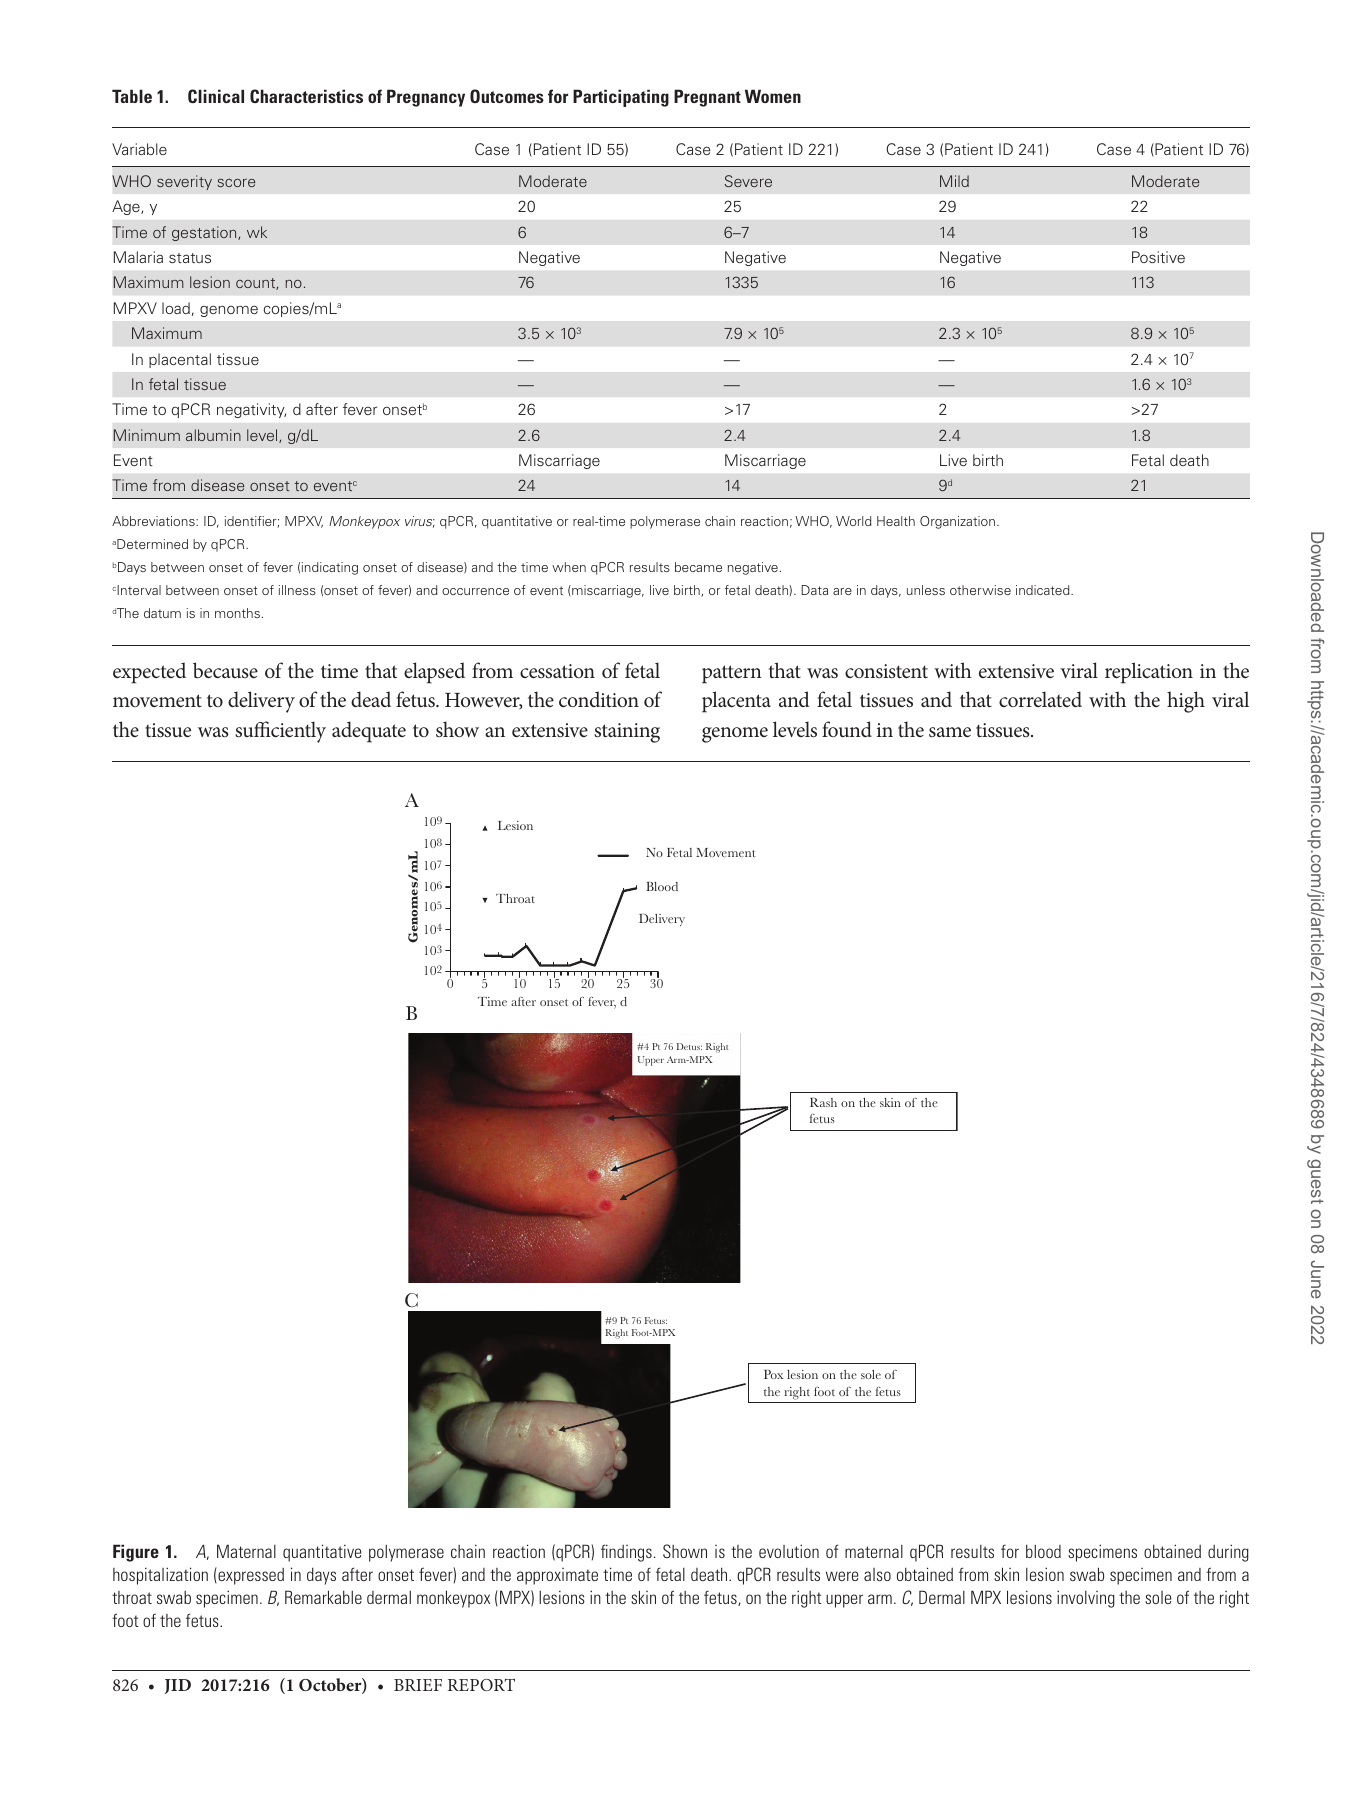  Describe the element at coordinates (280, 732) in the screenshot. I see `sufficiently` at that location.
